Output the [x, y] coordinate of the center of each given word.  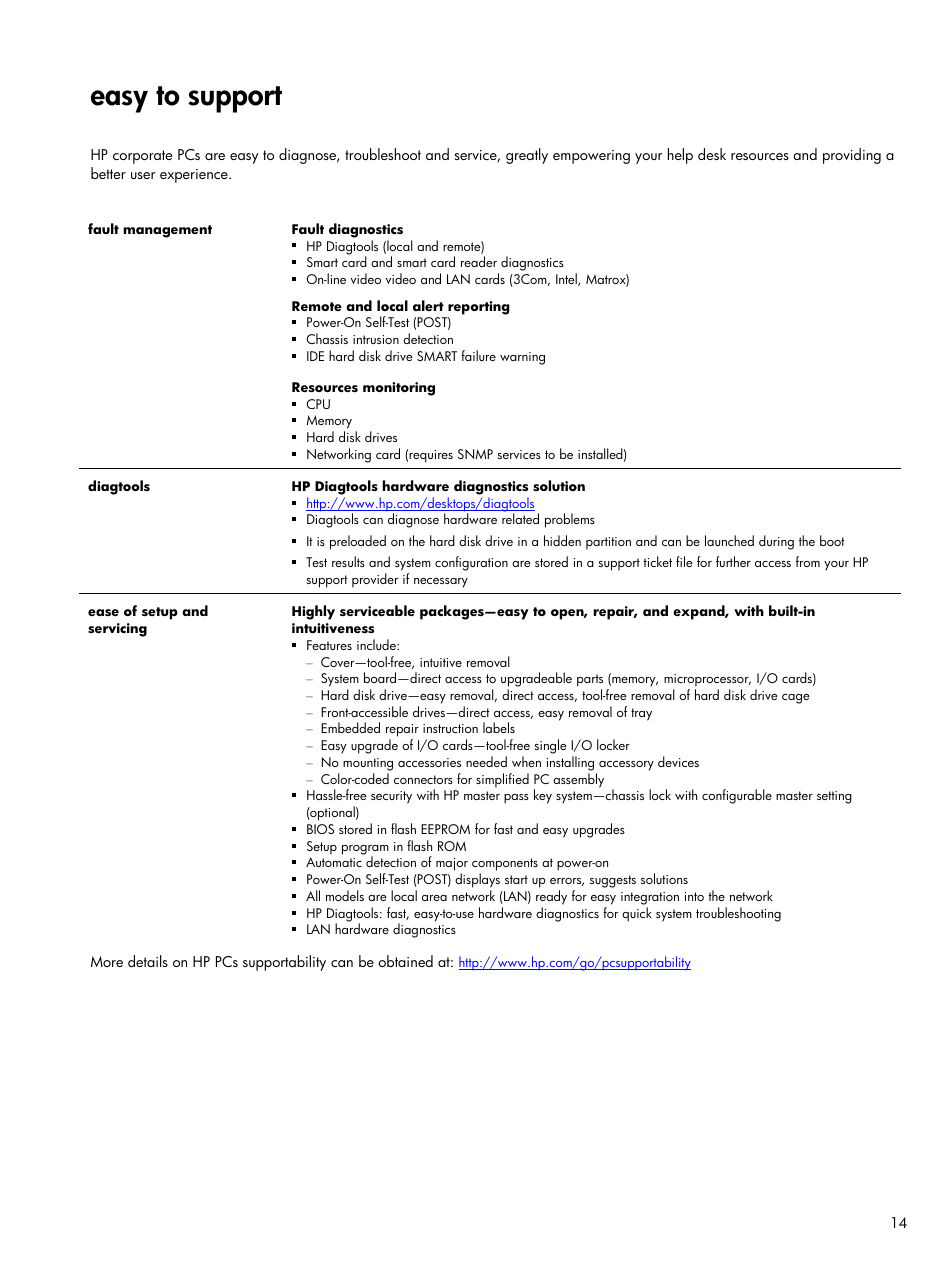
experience [195, 176]
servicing [117, 630]
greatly [527, 156]
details [148, 961]
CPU [318, 404]
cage [796, 699]
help [680, 156]
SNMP [475, 454]
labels [499, 727]
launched [729, 540]
